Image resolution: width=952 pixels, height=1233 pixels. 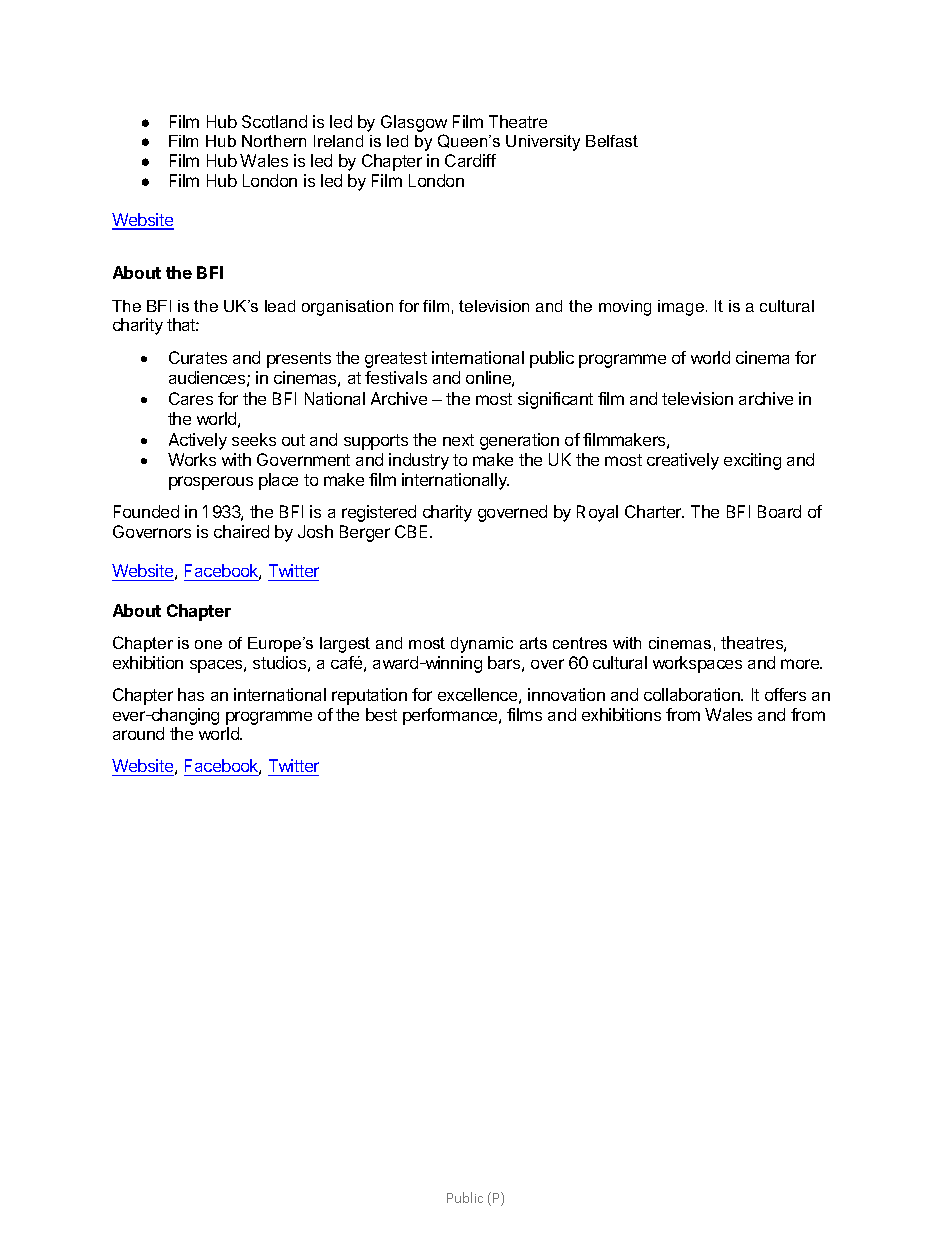 I want to click on Belfast, so click(x=612, y=141).
